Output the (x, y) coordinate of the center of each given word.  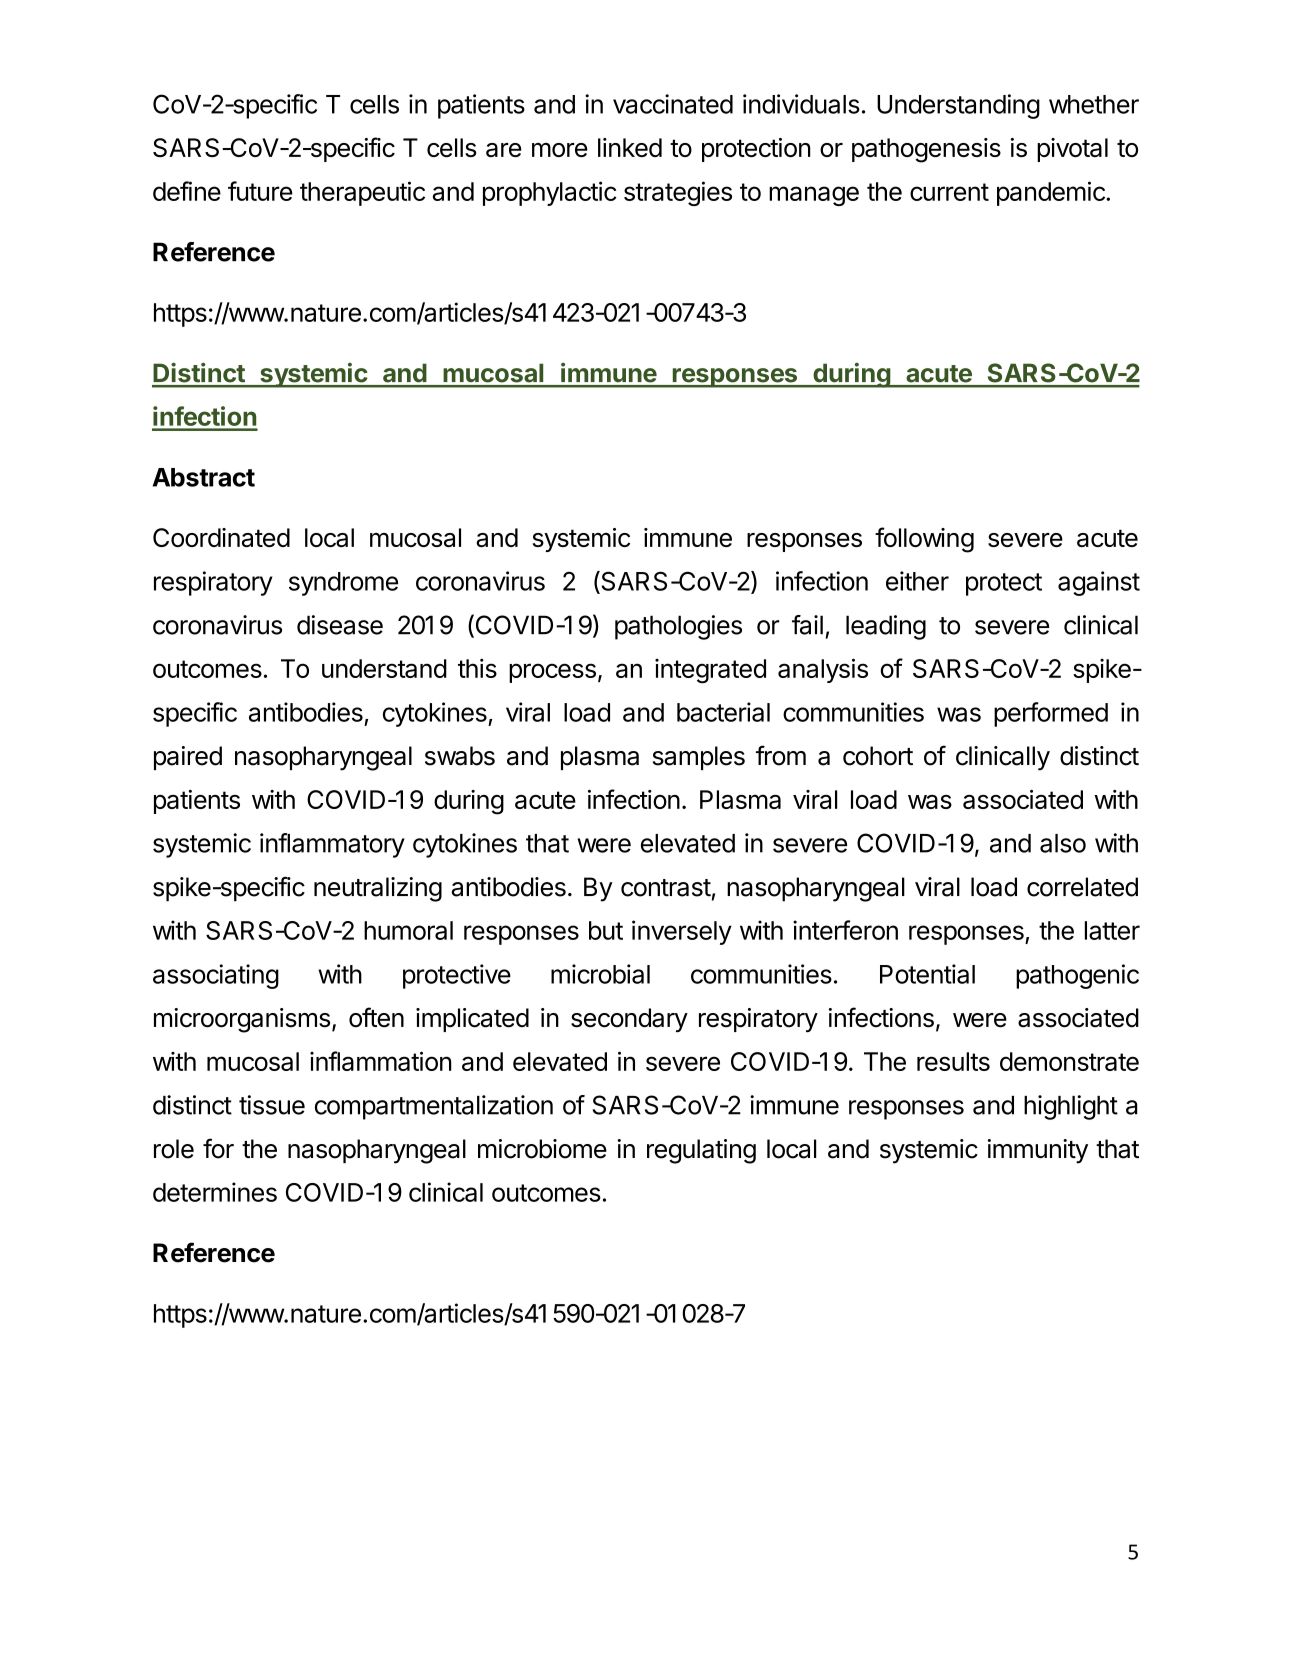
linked (630, 147)
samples (699, 758)
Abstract (204, 477)
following (924, 540)
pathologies (678, 627)
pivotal (1072, 150)
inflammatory (332, 845)
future (260, 191)
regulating (701, 1151)
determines (215, 1192)
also (1063, 843)
